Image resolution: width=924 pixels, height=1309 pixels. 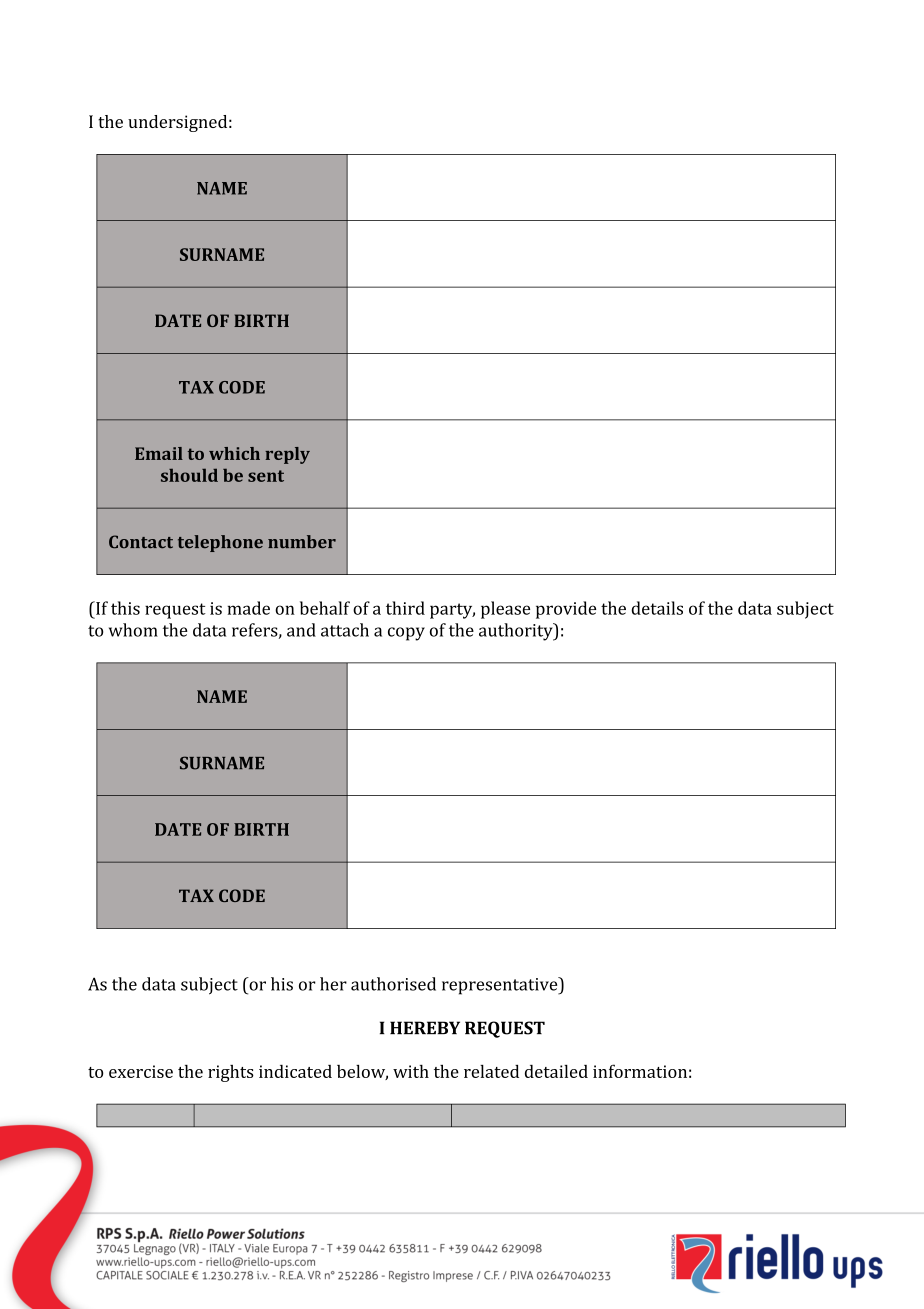 What do you see at coordinates (406, 634) in the screenshot?
I see `copy` at bounding box center [406, 634].
